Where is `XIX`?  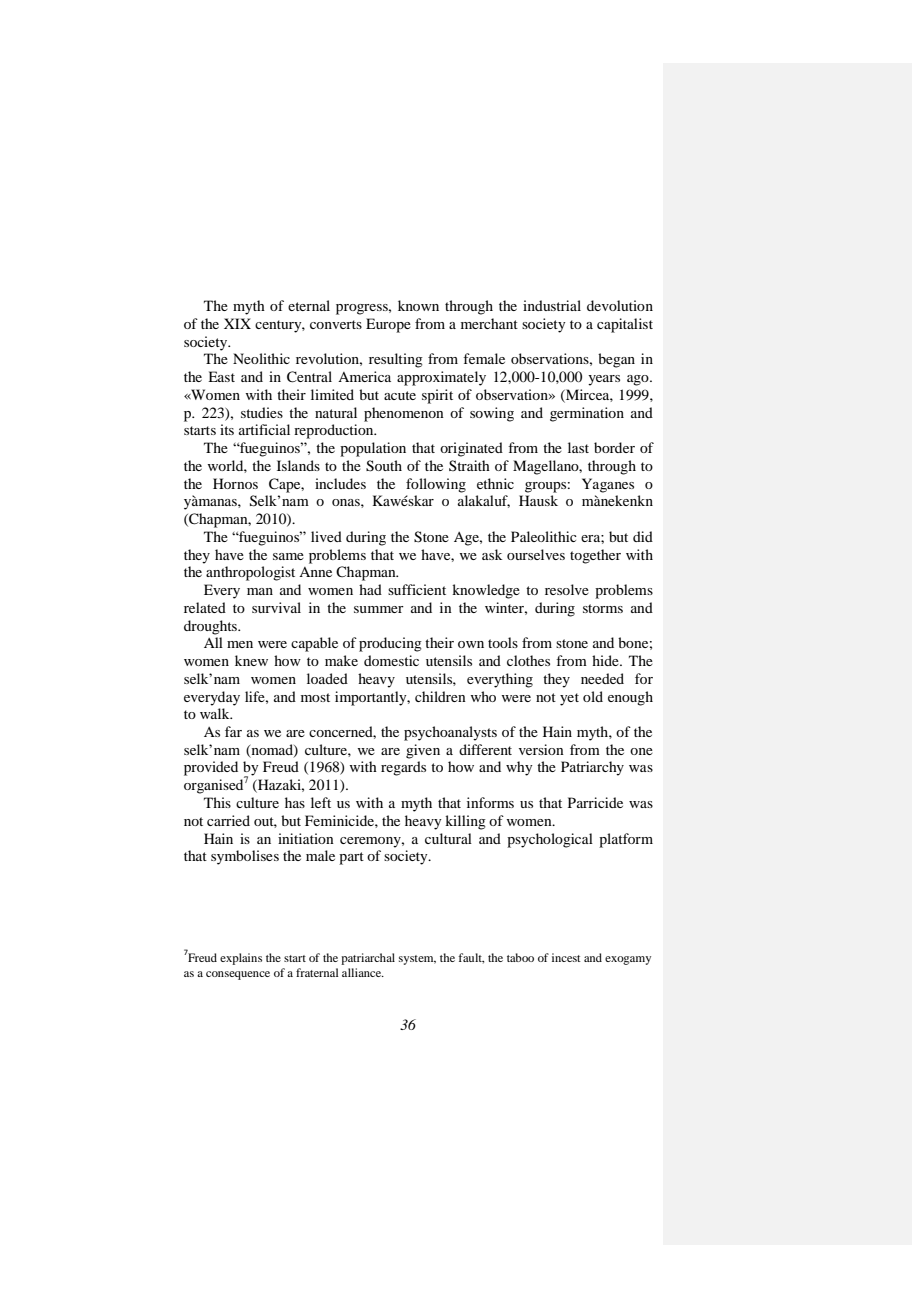
XIX is located at coordinates (237, 323).
